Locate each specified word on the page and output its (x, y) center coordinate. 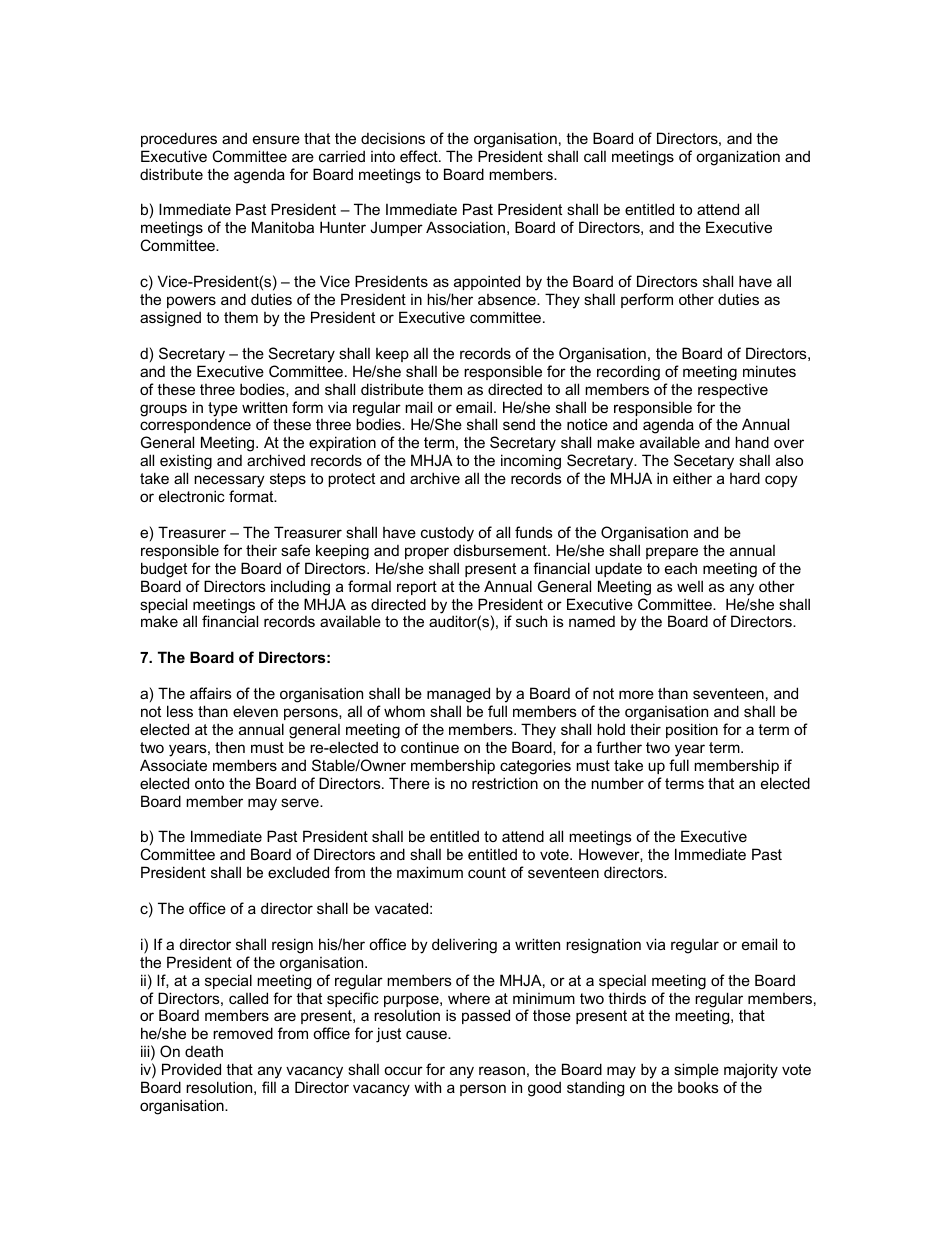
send (519, 424)
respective (733, 391)
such (531, 621)
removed (243, 1033)
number (617, 783)
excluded (298, 872)
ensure (276, 139)
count (487, 872)
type (223, 409)
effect (420, 156)
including (300, 588)
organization (738, 158)
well (690, 586)
